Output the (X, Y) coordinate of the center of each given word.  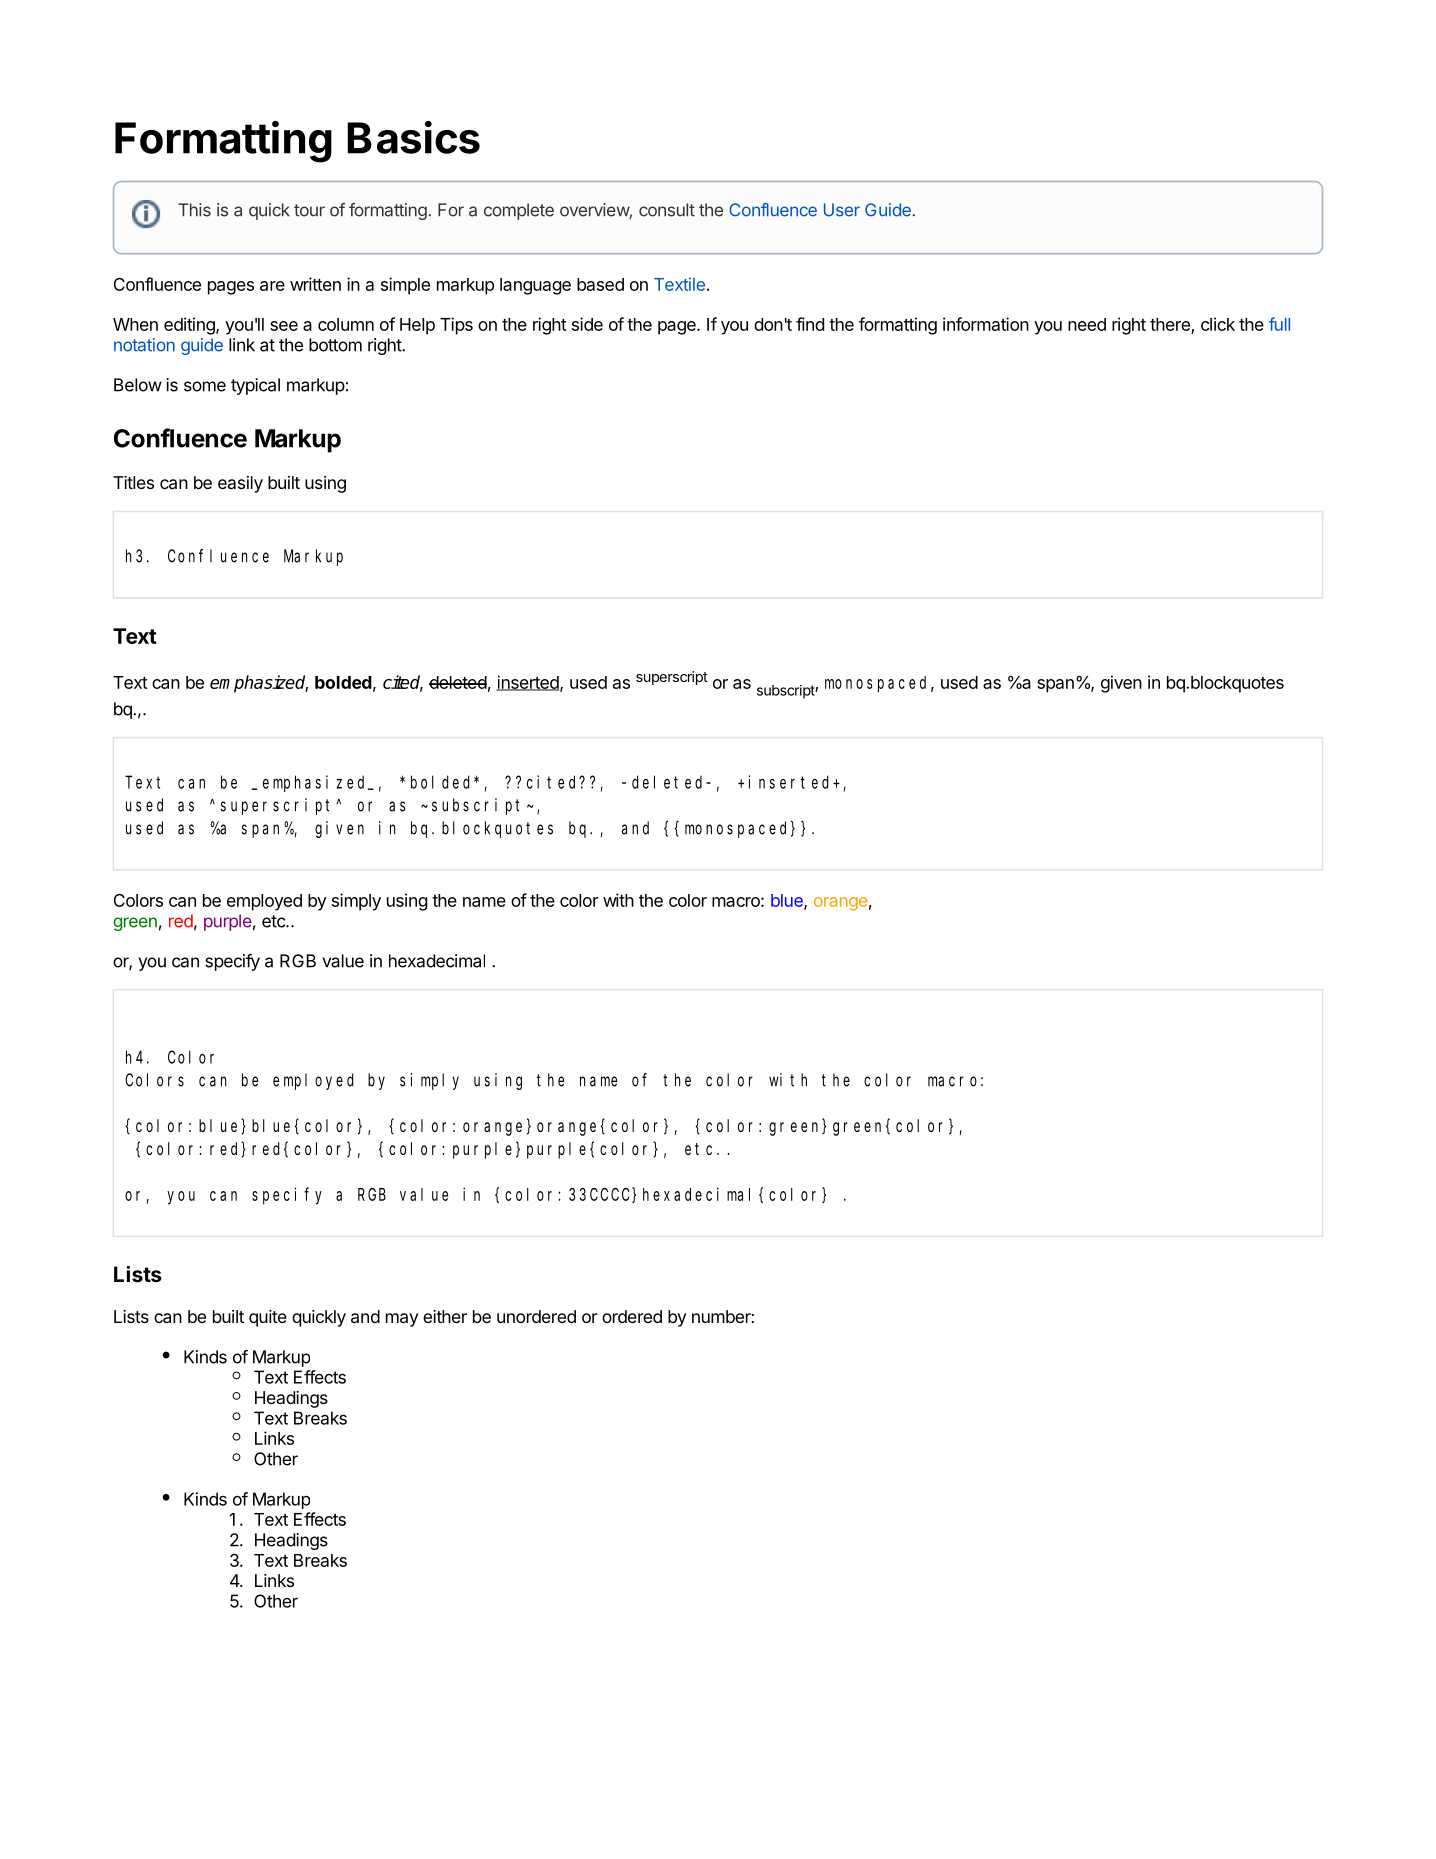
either (445, 1316)
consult (667, 210)
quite (268, 1318)
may (402, 1320)
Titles (133, 482)
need (1087, 324)
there (1171, 325)
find (810, 324)
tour (309, 210)
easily (240, 484)
